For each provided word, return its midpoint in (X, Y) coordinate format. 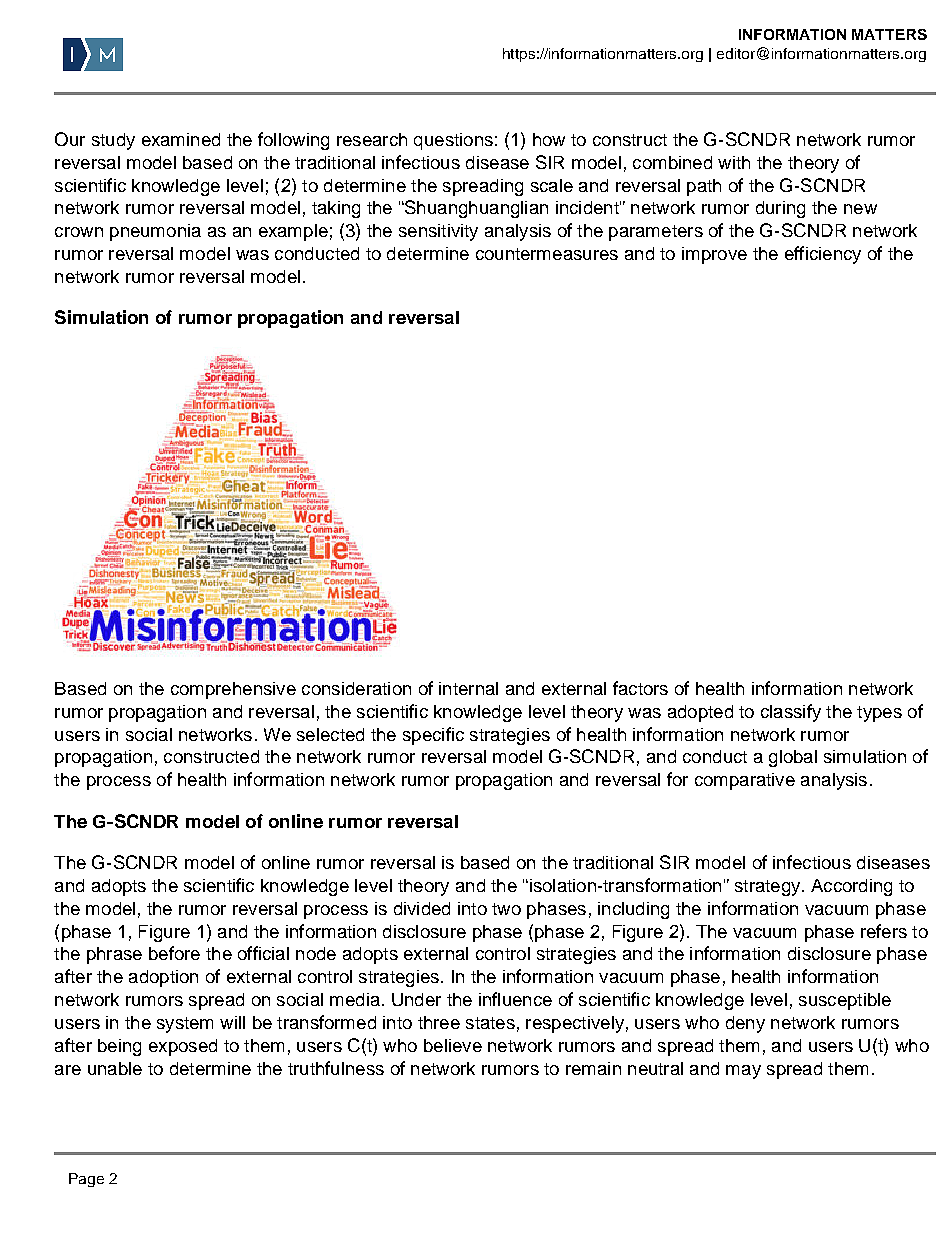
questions (453, 141)
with (734, 162)
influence (515, 999)
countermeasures (547, 254)
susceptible (845, 1001)
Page (86, 1180)
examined (181, 139)
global (793, 758)
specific (433, 736)
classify (791, 713)
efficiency (823, 255)
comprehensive (233, 690)
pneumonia (155, 232)
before (174, 953)
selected (330, 734)
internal (468, 688)
